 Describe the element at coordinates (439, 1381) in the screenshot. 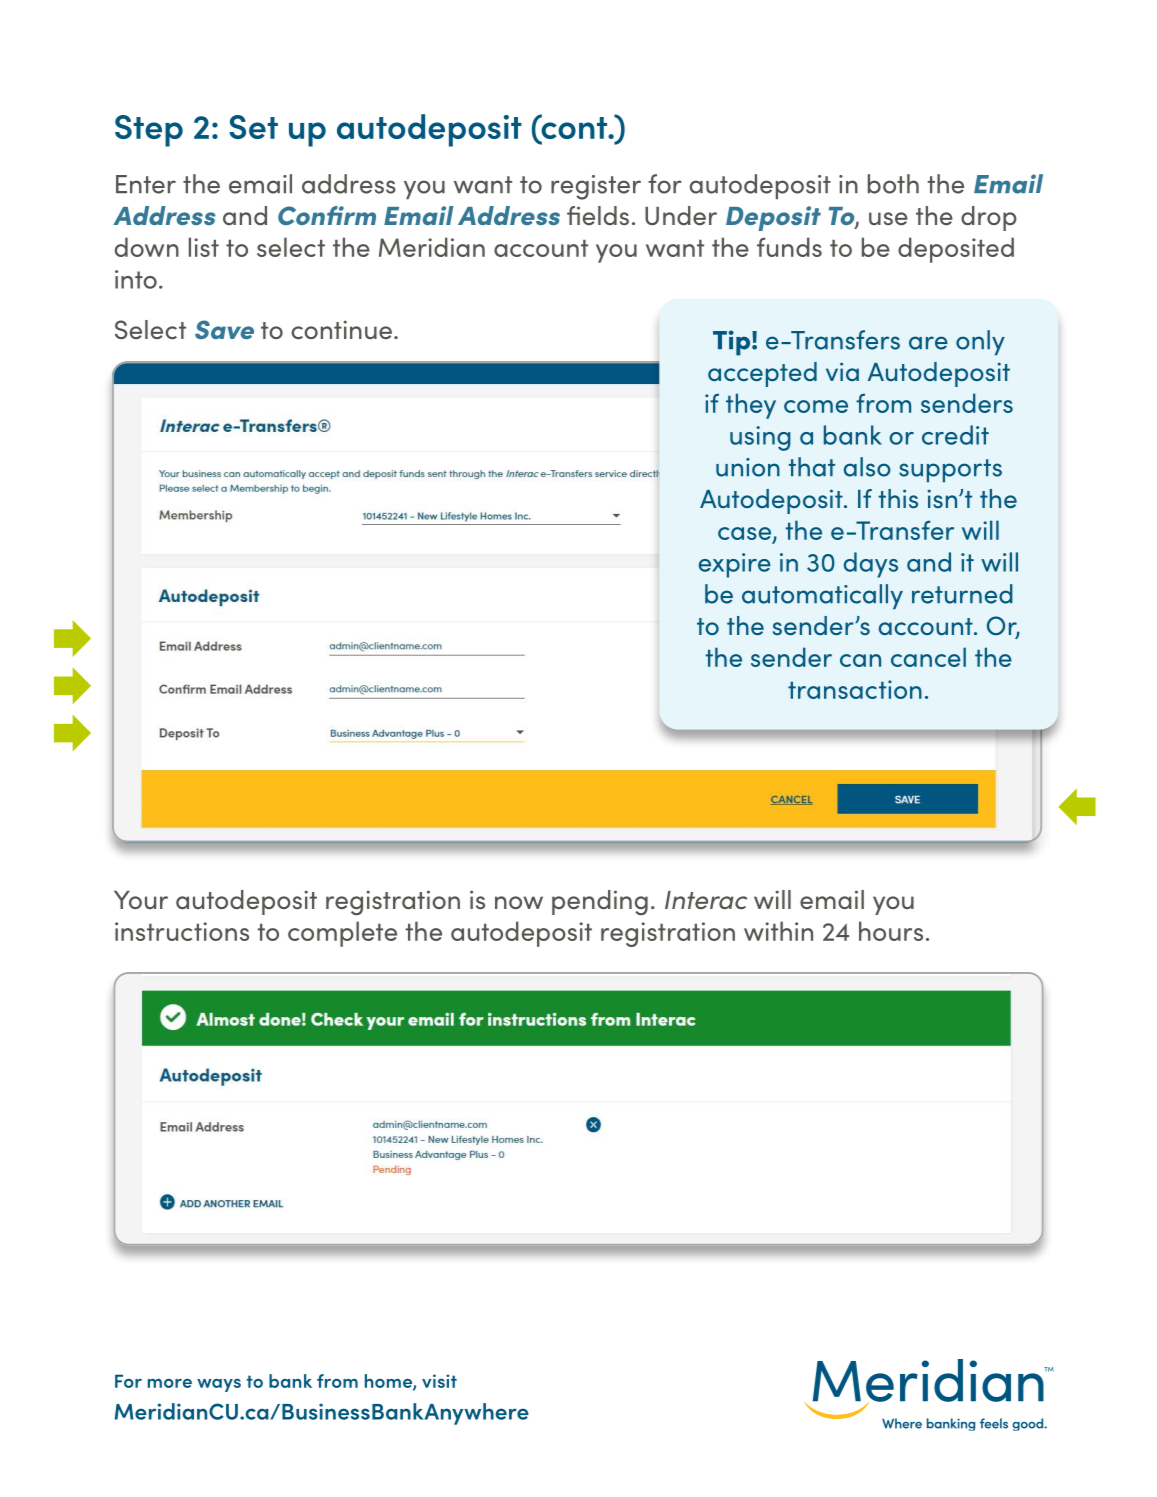

I see `visit` at that location.
